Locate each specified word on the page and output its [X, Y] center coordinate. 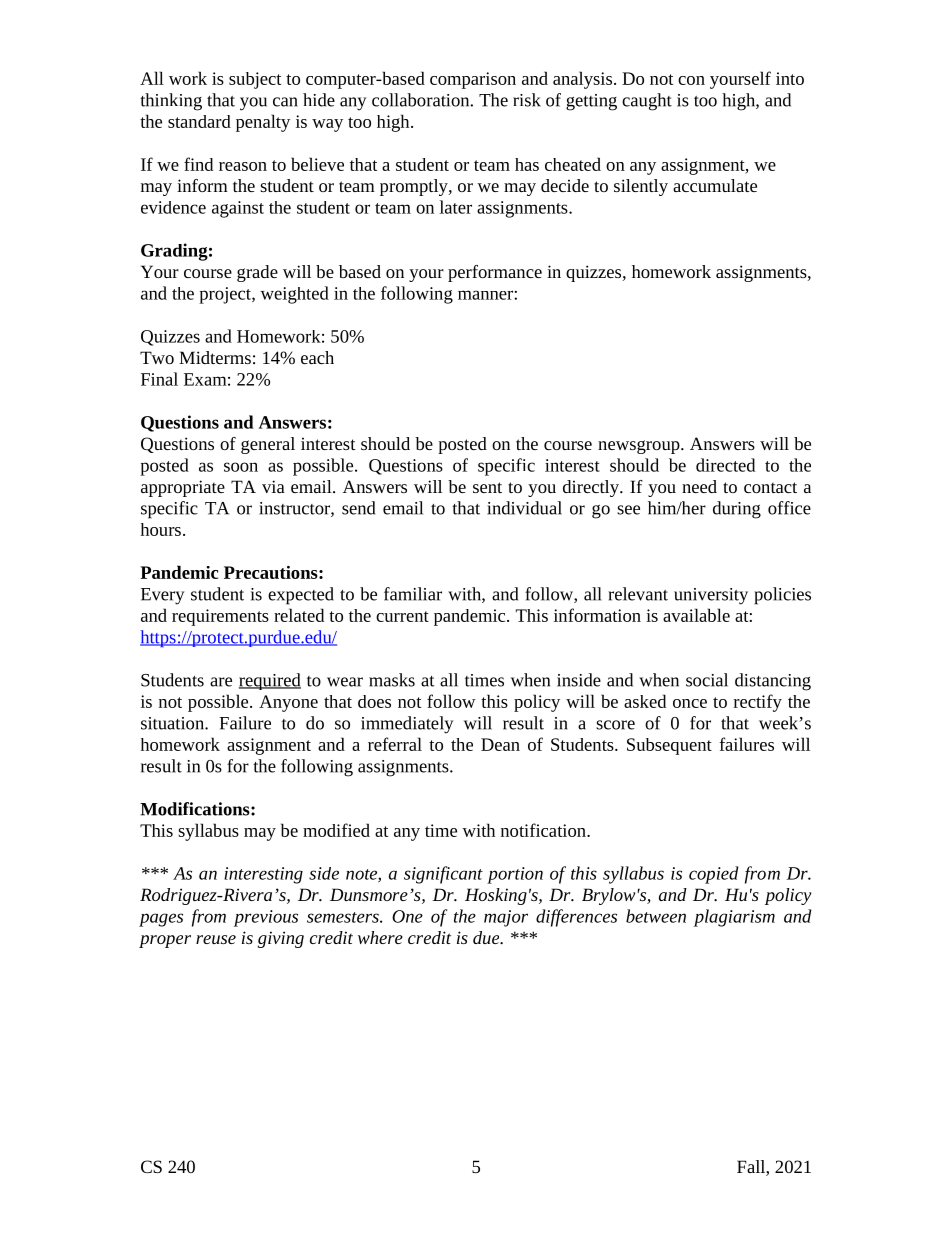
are [221, 682]
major [506, 918]
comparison [473, 80]
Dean [500, 744]
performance [495, 273]
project [226, 295]
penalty [263, 123]
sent [487, 487]
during [737, 510]
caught [647, 102]
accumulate [715, 185]
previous [266, 918]
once [690, 703]
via [273, 486]
